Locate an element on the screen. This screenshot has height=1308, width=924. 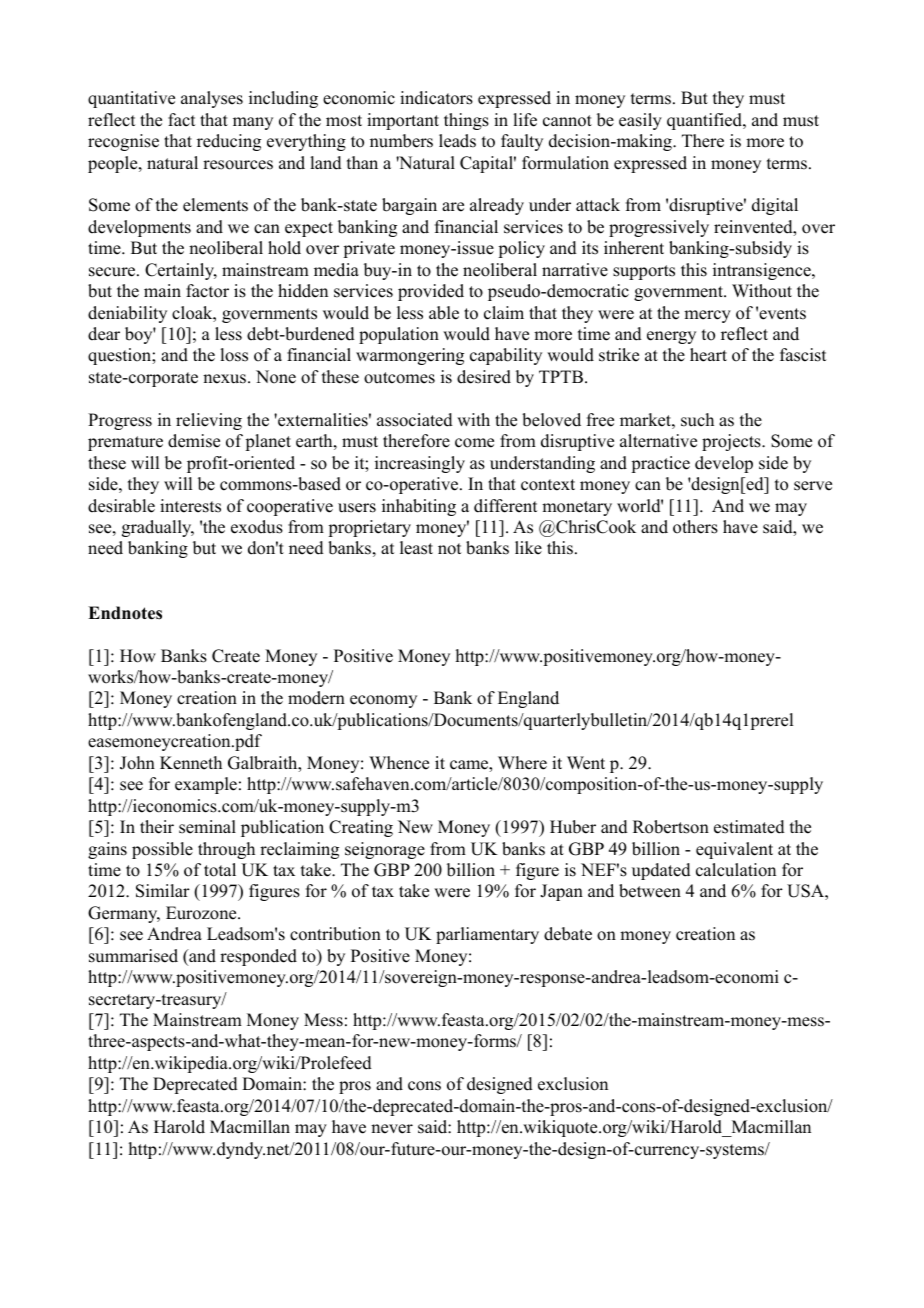
least is located at coordinates (416, 548).
